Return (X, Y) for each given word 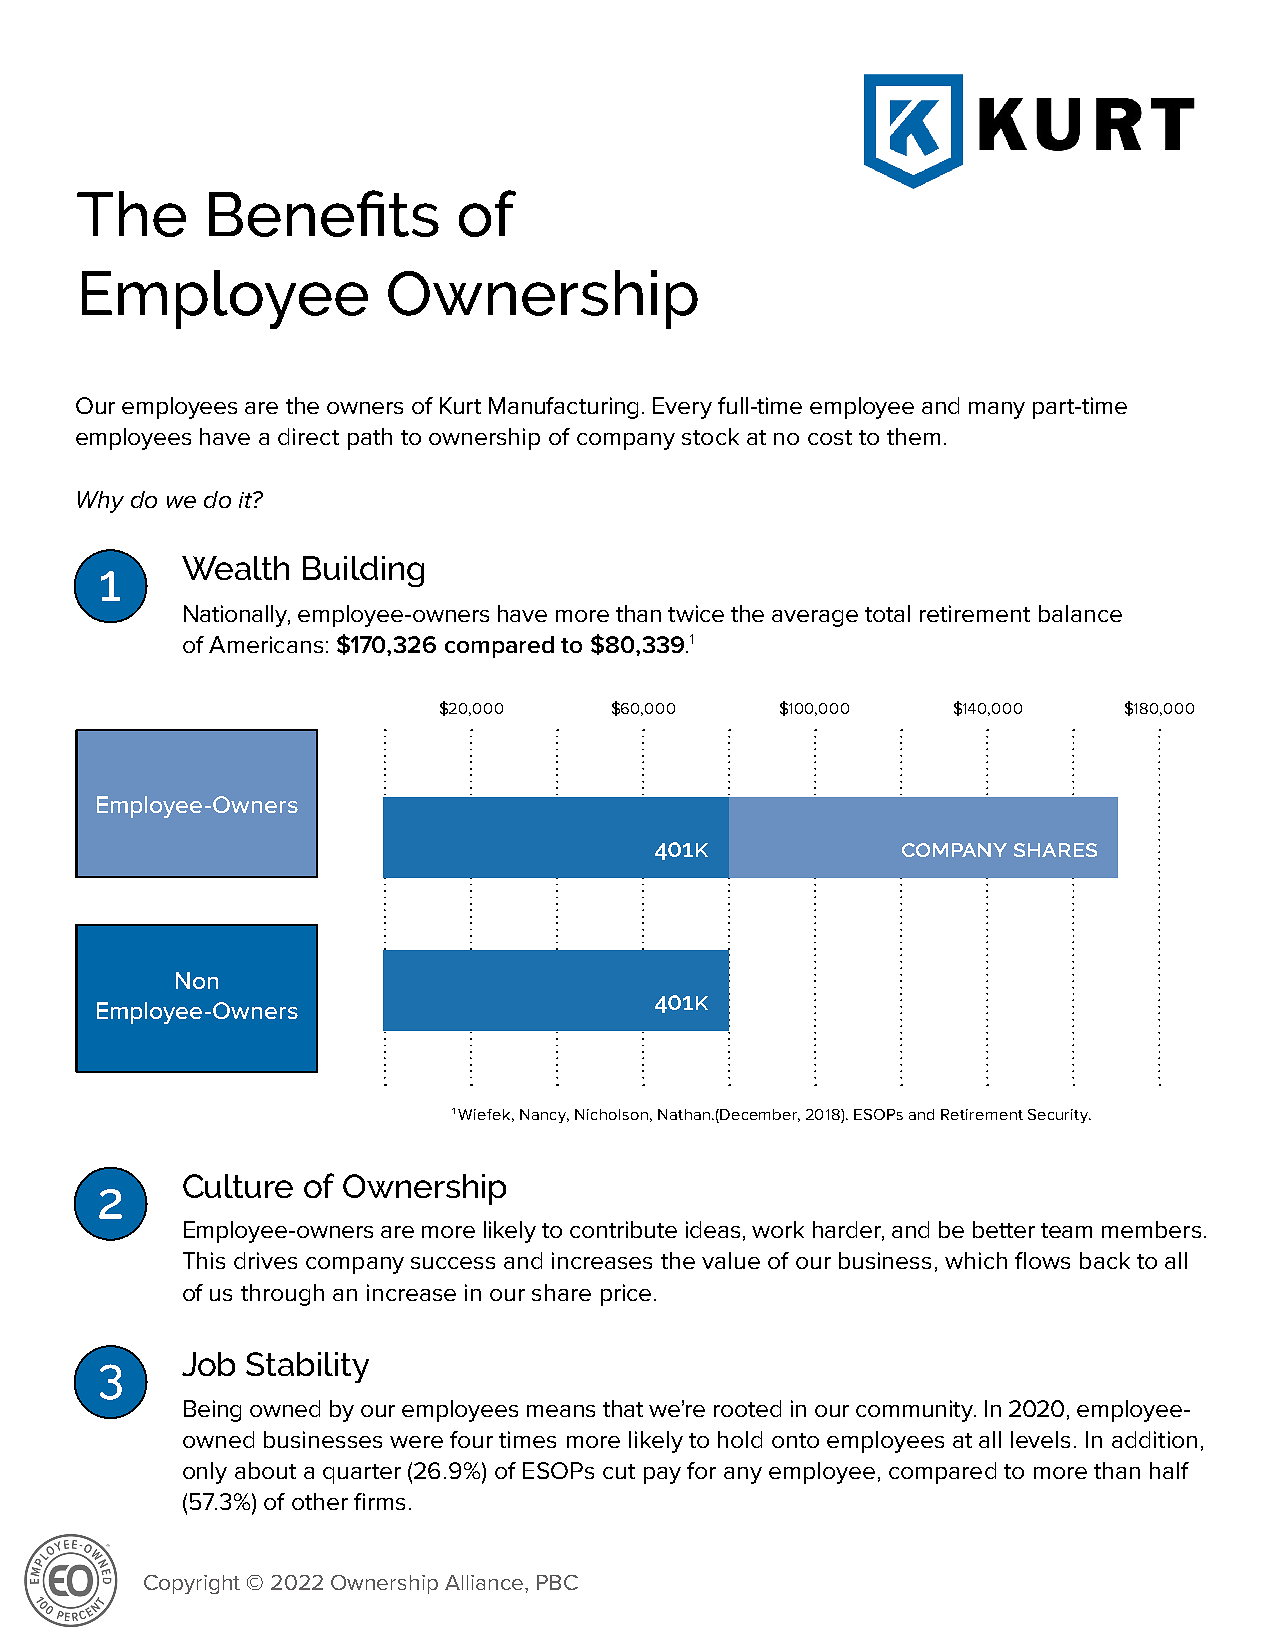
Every (682, 408)
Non (197, 980)
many (997, 410)
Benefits (324, 213)
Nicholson (611, 1114)
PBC (557, 1582)
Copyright (192, 1584)
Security (1059, 1116)
